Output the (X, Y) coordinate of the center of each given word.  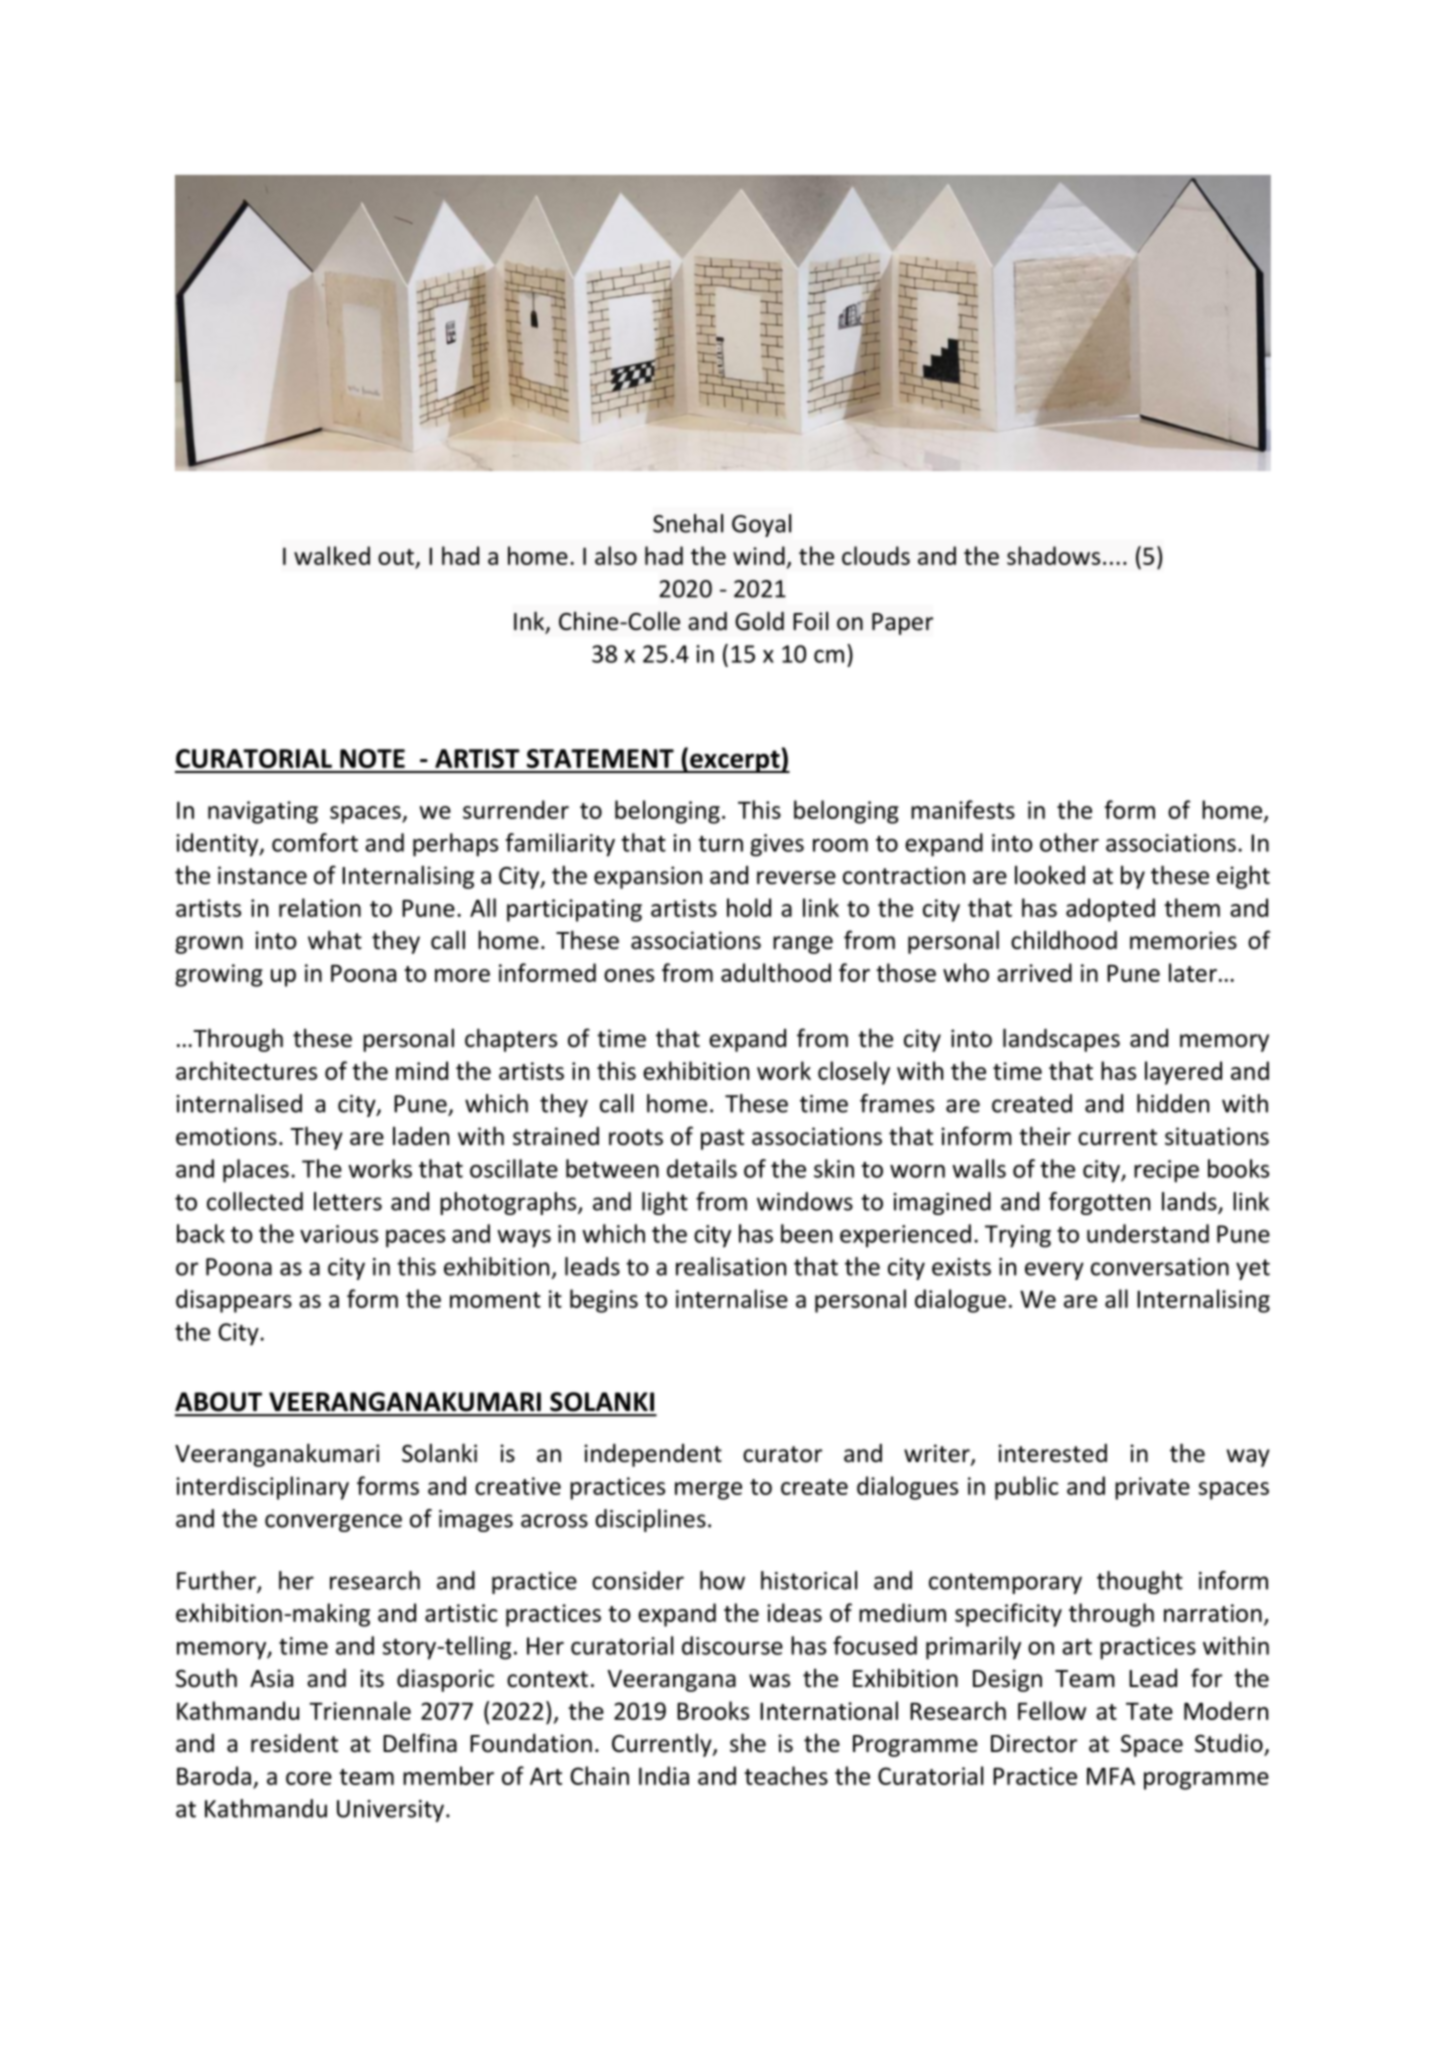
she (748, 1743)
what (335, 940)
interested (1052, 1453)
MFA (1111, 1776)
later (1193, 972)
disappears (234, 1301)
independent (653, 1455)
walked (332, 555)
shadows (1053, 555)
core (309, 1778)
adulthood (776, 972)
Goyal (761, 525)
